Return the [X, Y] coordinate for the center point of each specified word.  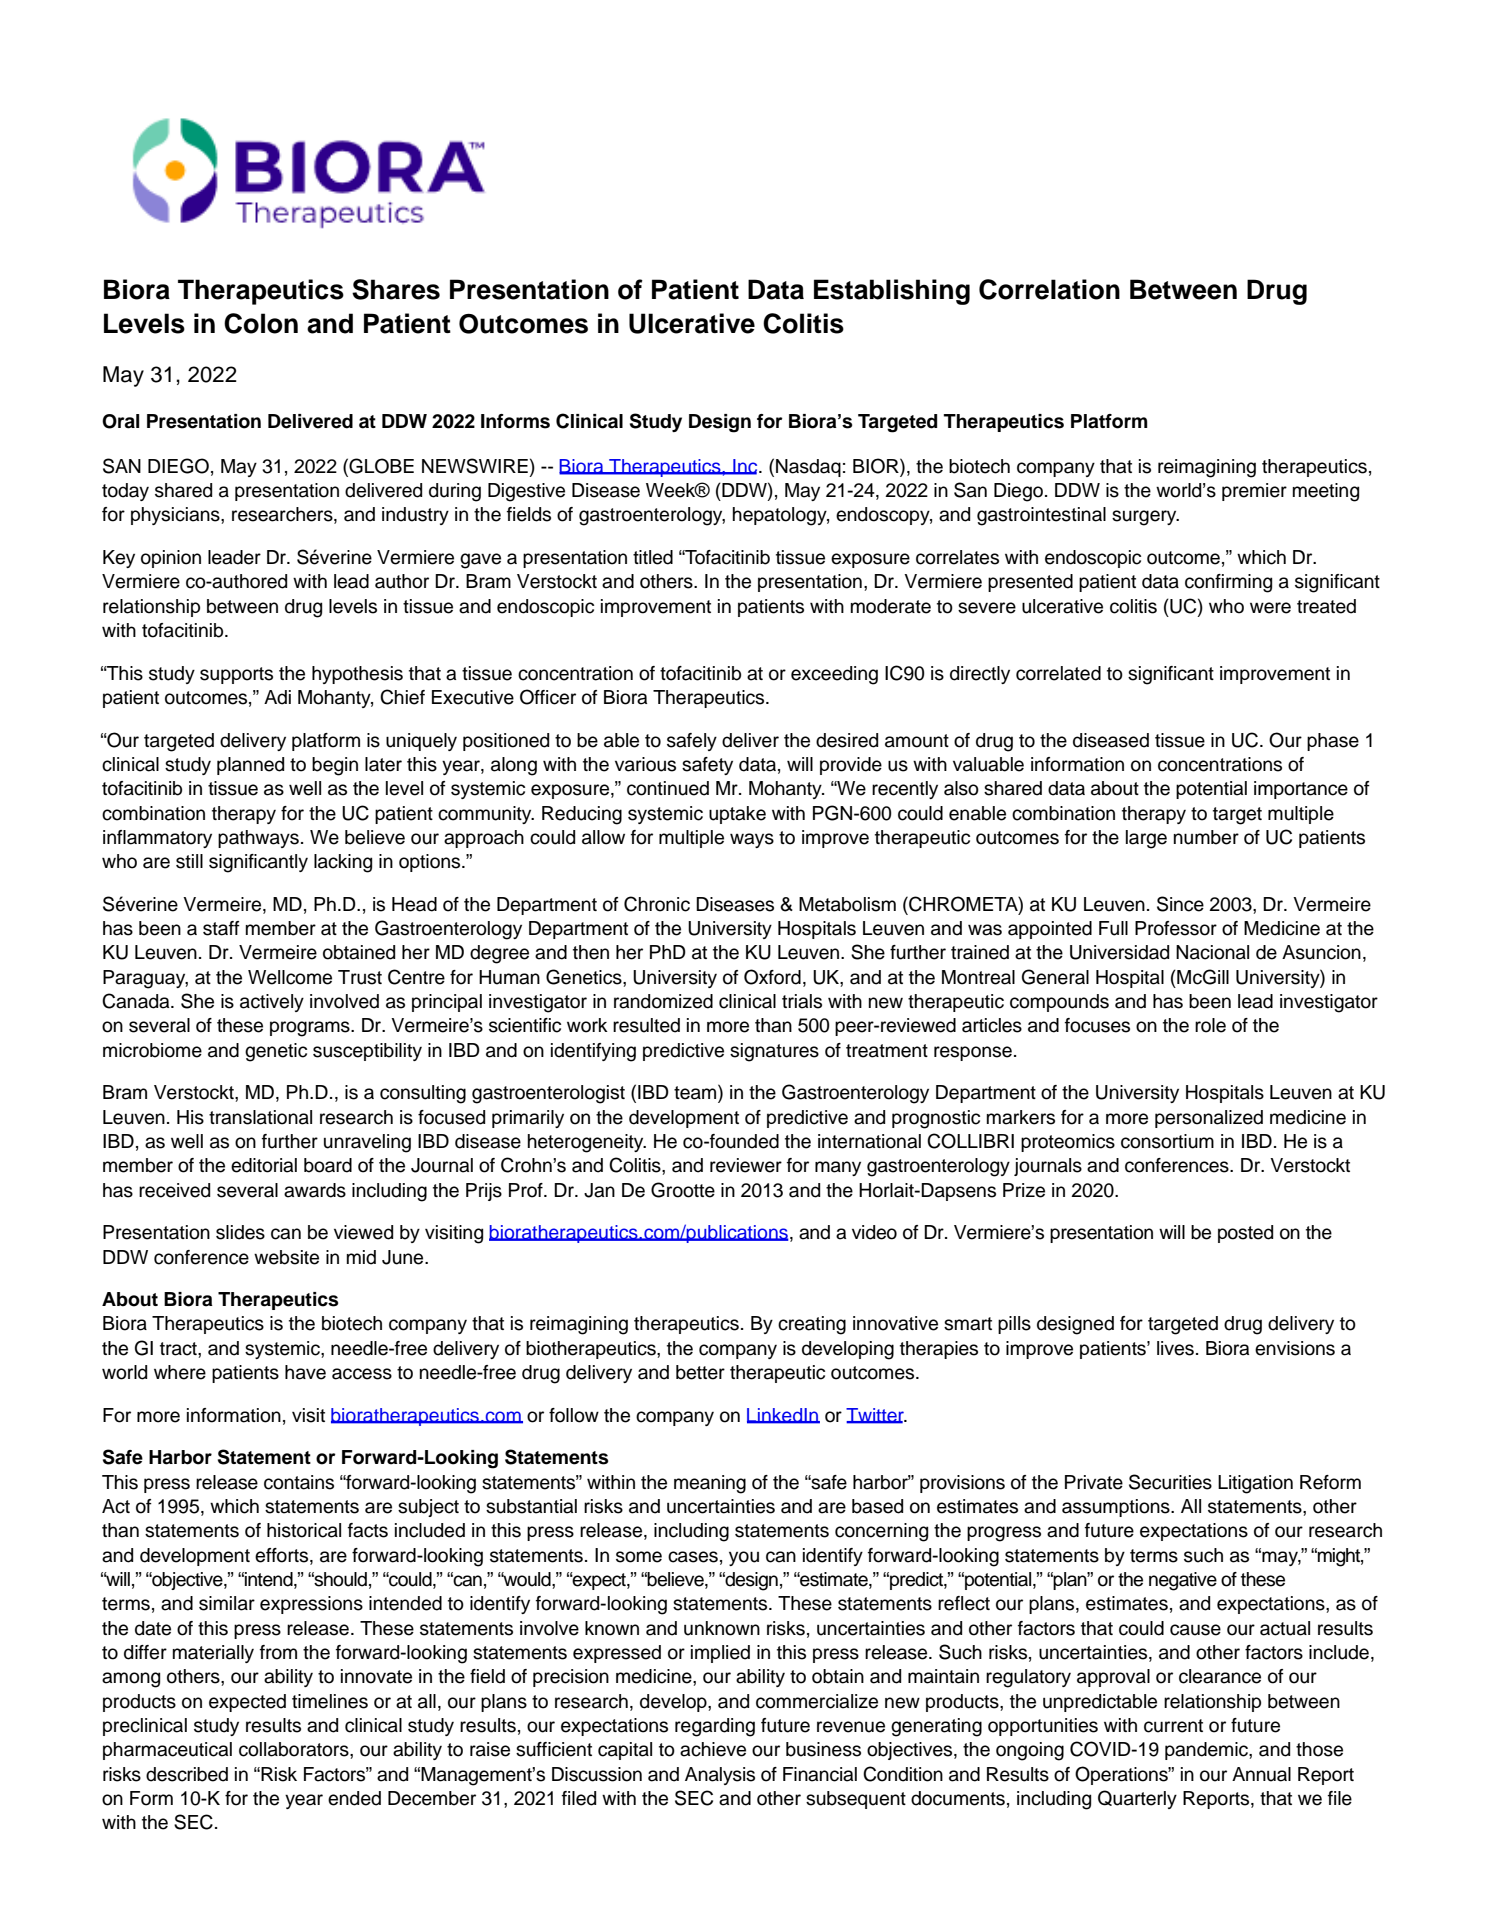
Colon [261, 323]
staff [221, 928]
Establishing [892, 292]
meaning [710, 1484]
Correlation [1049, 289]
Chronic [657, 904]
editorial [264, 1165]
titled [653, 557]
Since [1180, 904]
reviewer [746, 1165]
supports [236, 675]
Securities [1170, 1482]
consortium [1167, 1141]
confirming [1228, 583]
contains [299, 1482]
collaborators [295, 1749]
